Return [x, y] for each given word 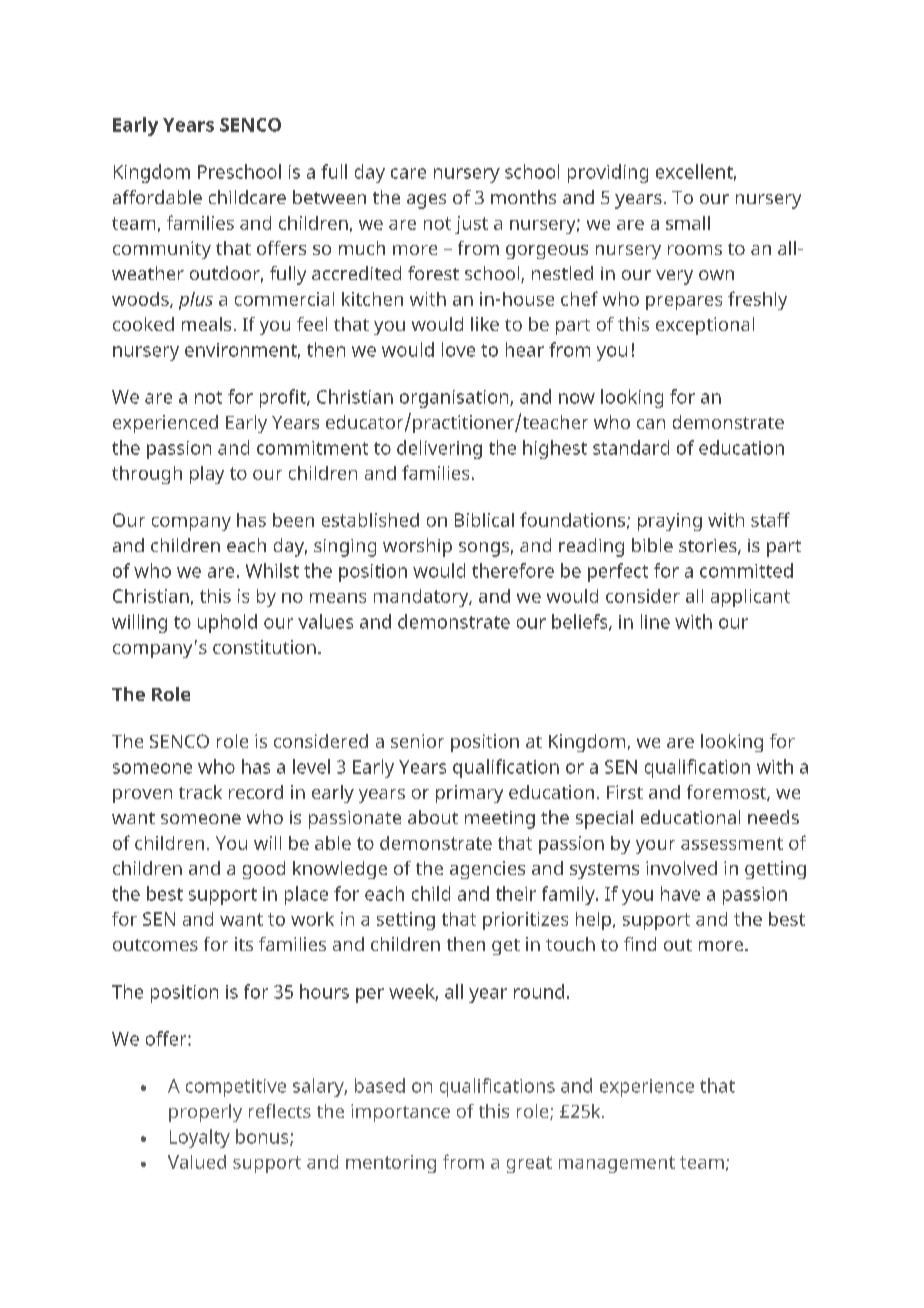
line [655, 621]
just [471, 225]
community [162, 250]
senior [417, 741]
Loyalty [200, 1138]
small [688, 223]
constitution [264, 647]
